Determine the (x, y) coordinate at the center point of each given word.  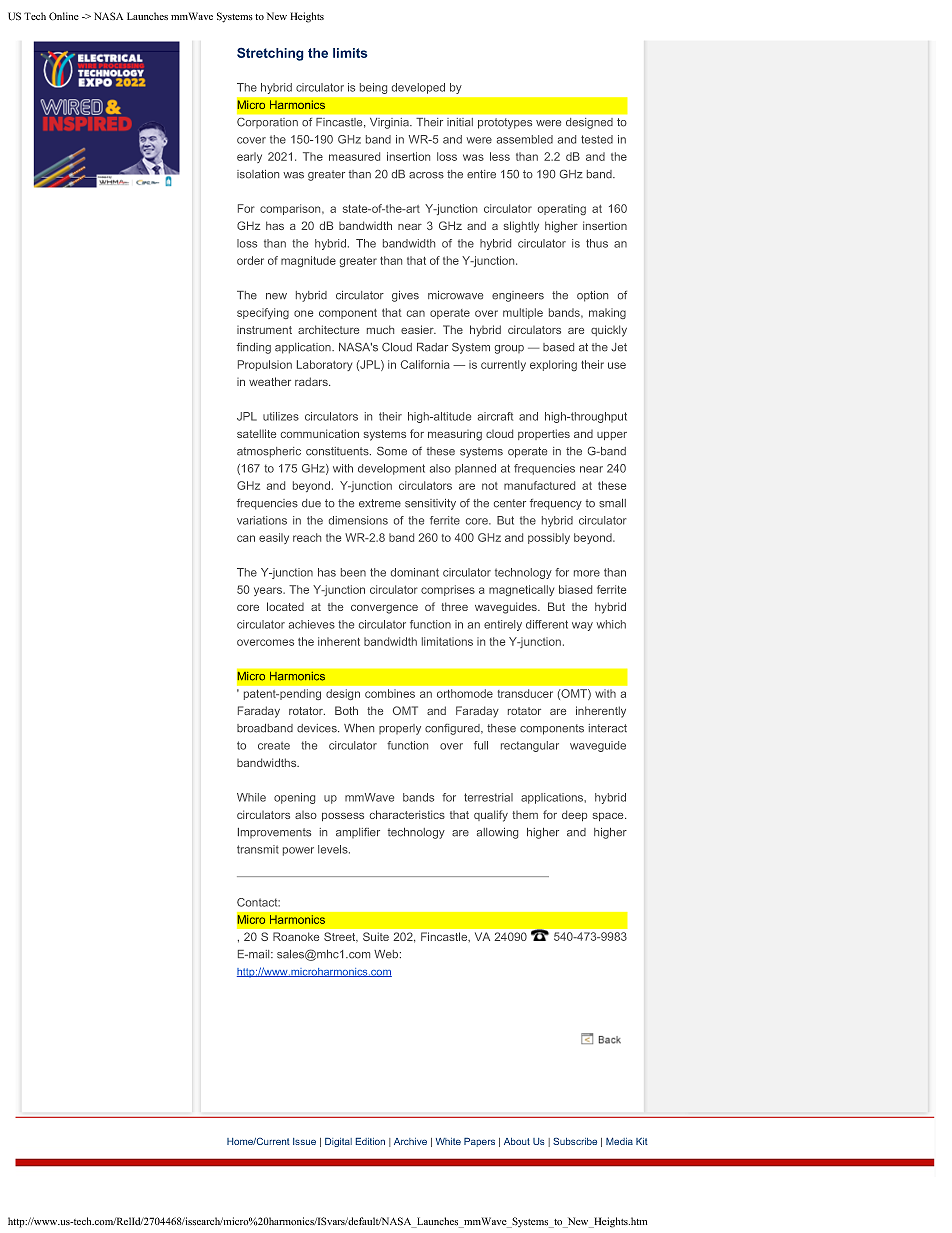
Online (64, 16)
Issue (304, 1141)
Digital (338, 1142)
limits (350, 53)
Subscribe (575, 1141)
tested (597, 139)
